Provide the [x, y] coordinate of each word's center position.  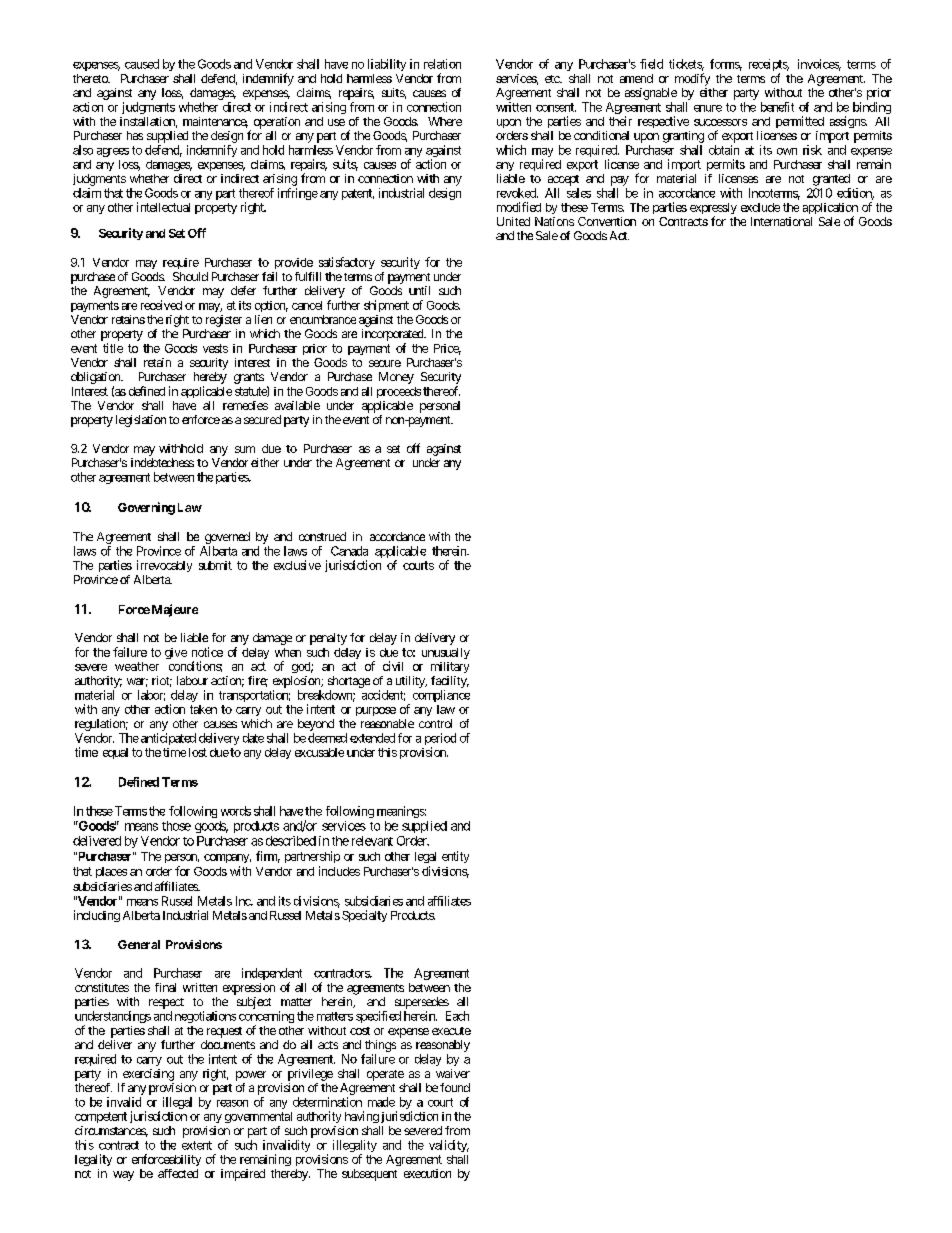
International [781, 221]
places [111, 872]
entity [455, 857]
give [176, 653]
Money [396, 378]
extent [197, 1145]
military [450, 667]
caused [142, 64]
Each [457, 1016]
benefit [777, 107]
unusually [446, 653]
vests [215, 348]
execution [427, 1173]
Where [445, 121]
